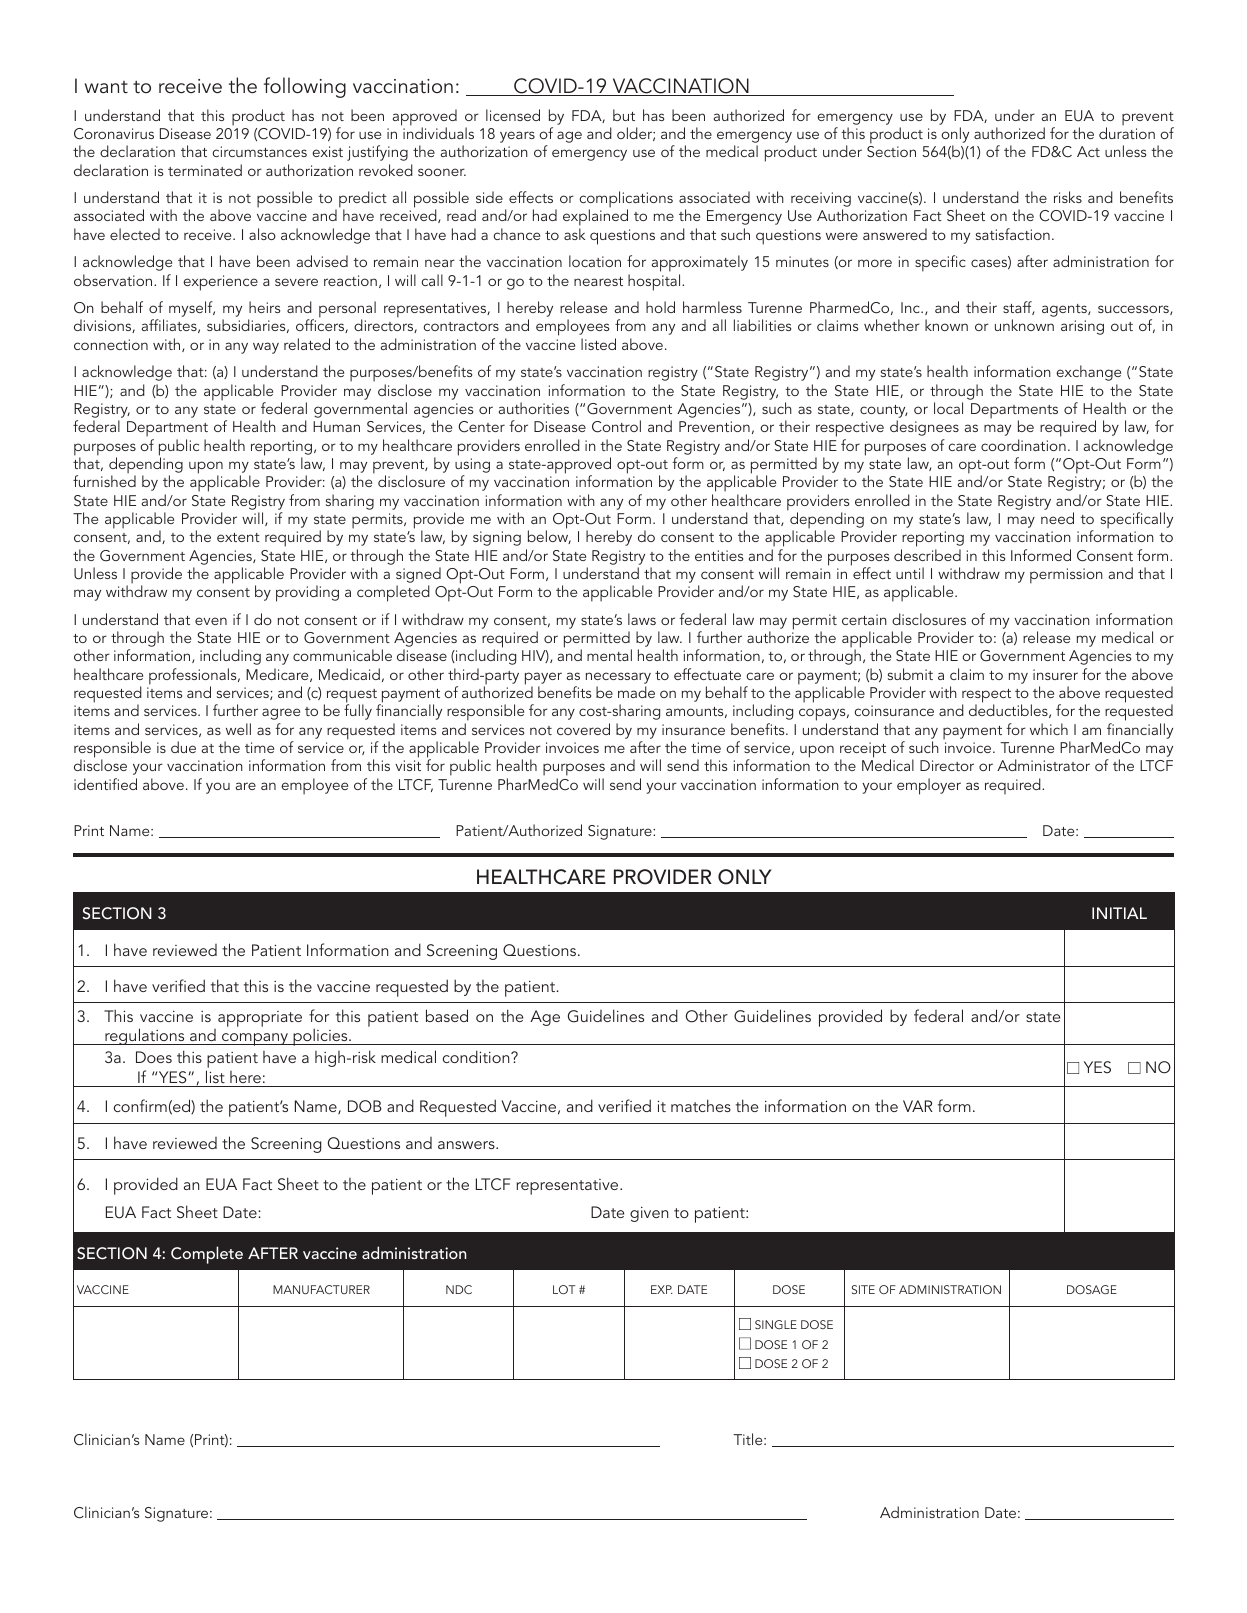  What do you see at coordinates (259, 151) in the page?
I see `circumstances` at bounding box center [259, 151].
